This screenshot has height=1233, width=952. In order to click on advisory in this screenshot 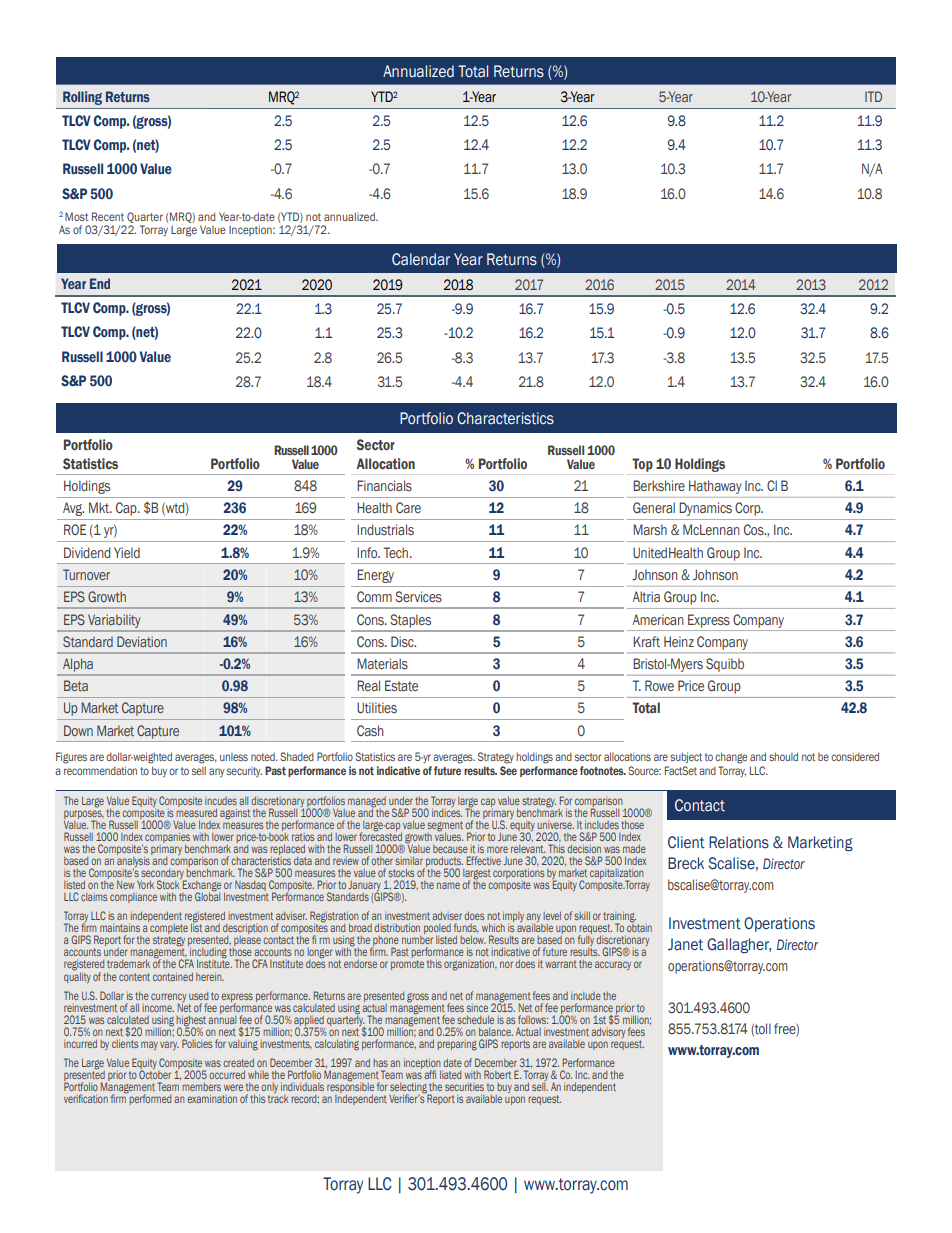, I will do `click(608, 1033)`.
